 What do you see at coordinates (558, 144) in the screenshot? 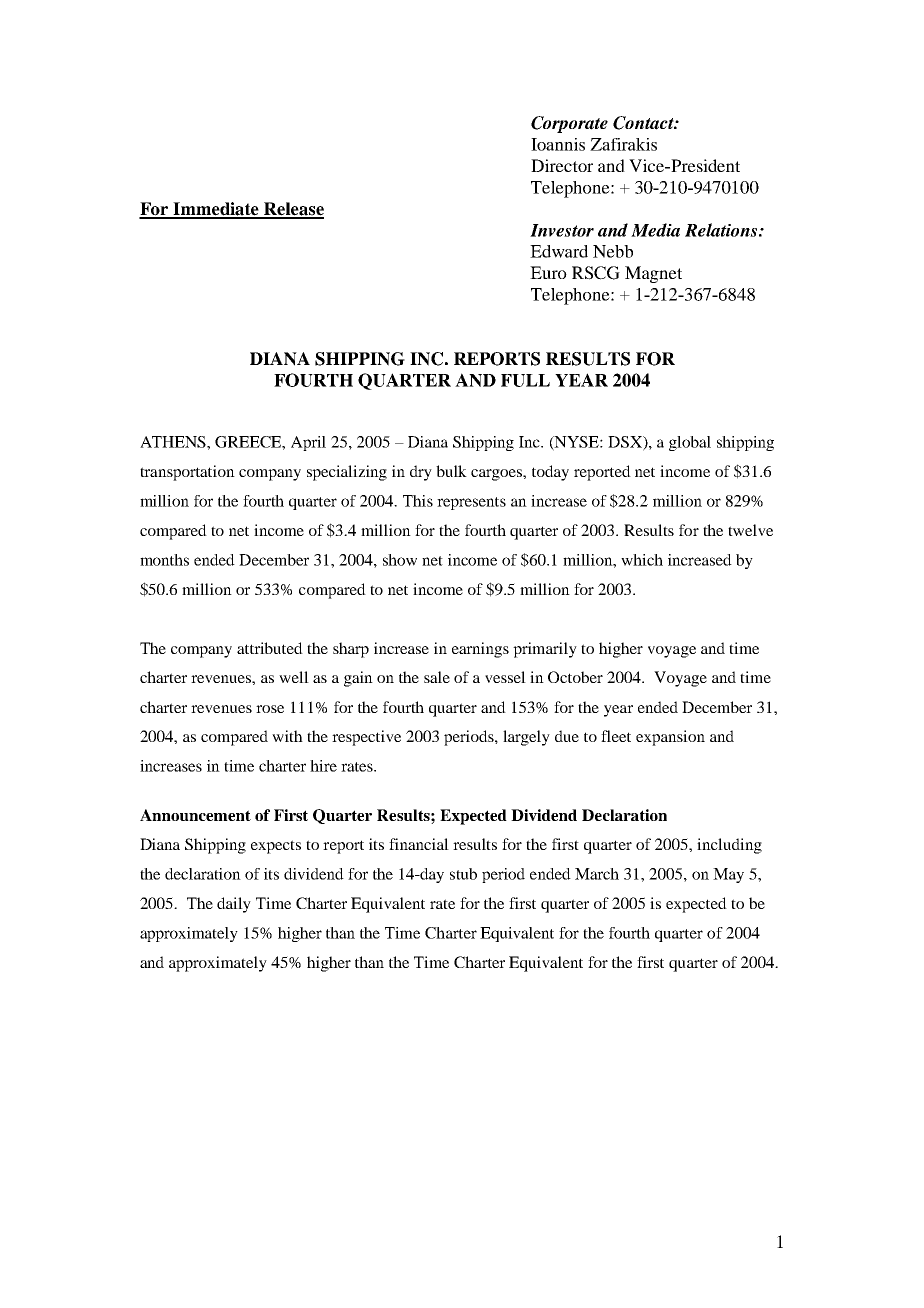
I see `Ioannis` at bounding box center [558, 144].
